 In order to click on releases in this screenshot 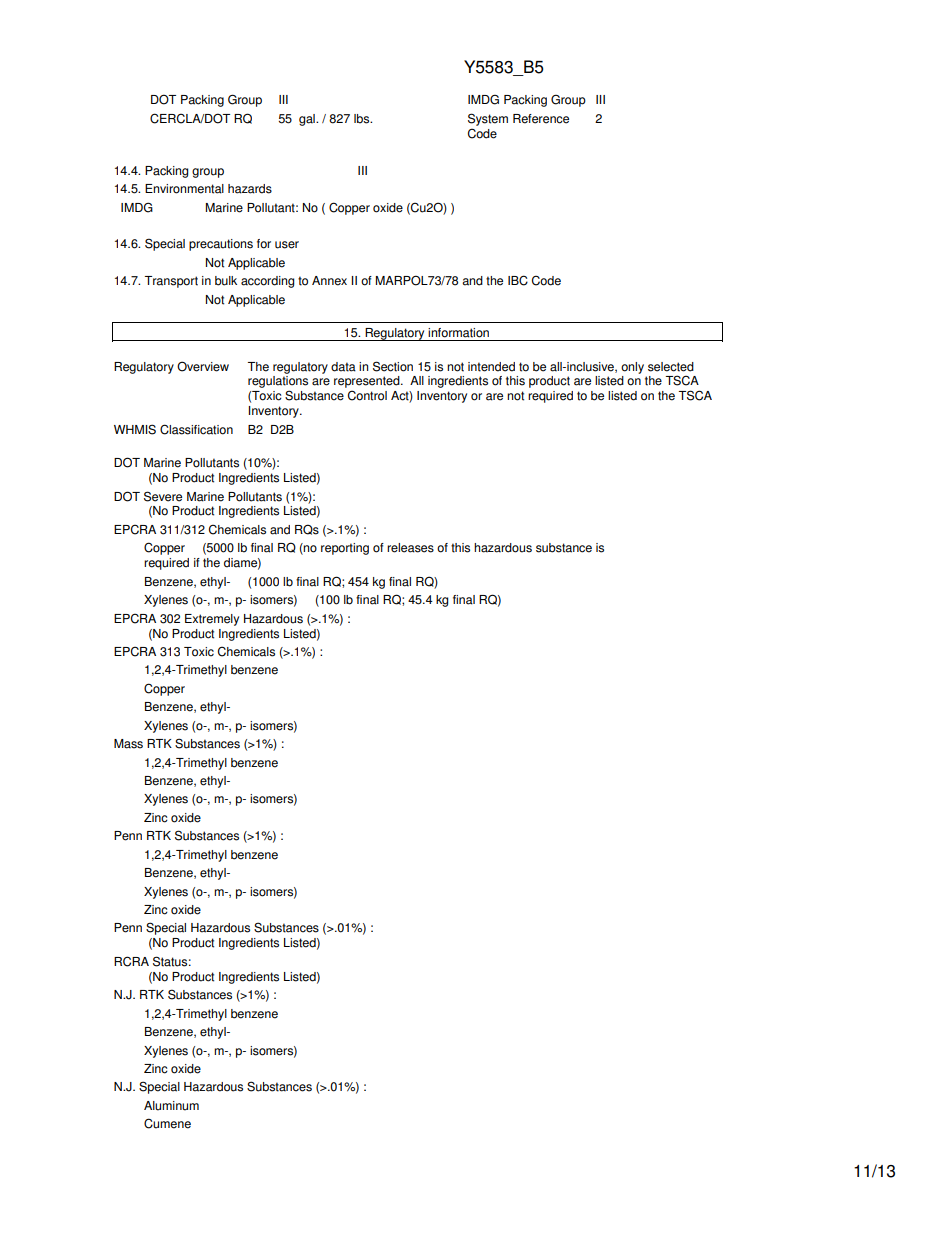, I will do `click(410, 548)`.
